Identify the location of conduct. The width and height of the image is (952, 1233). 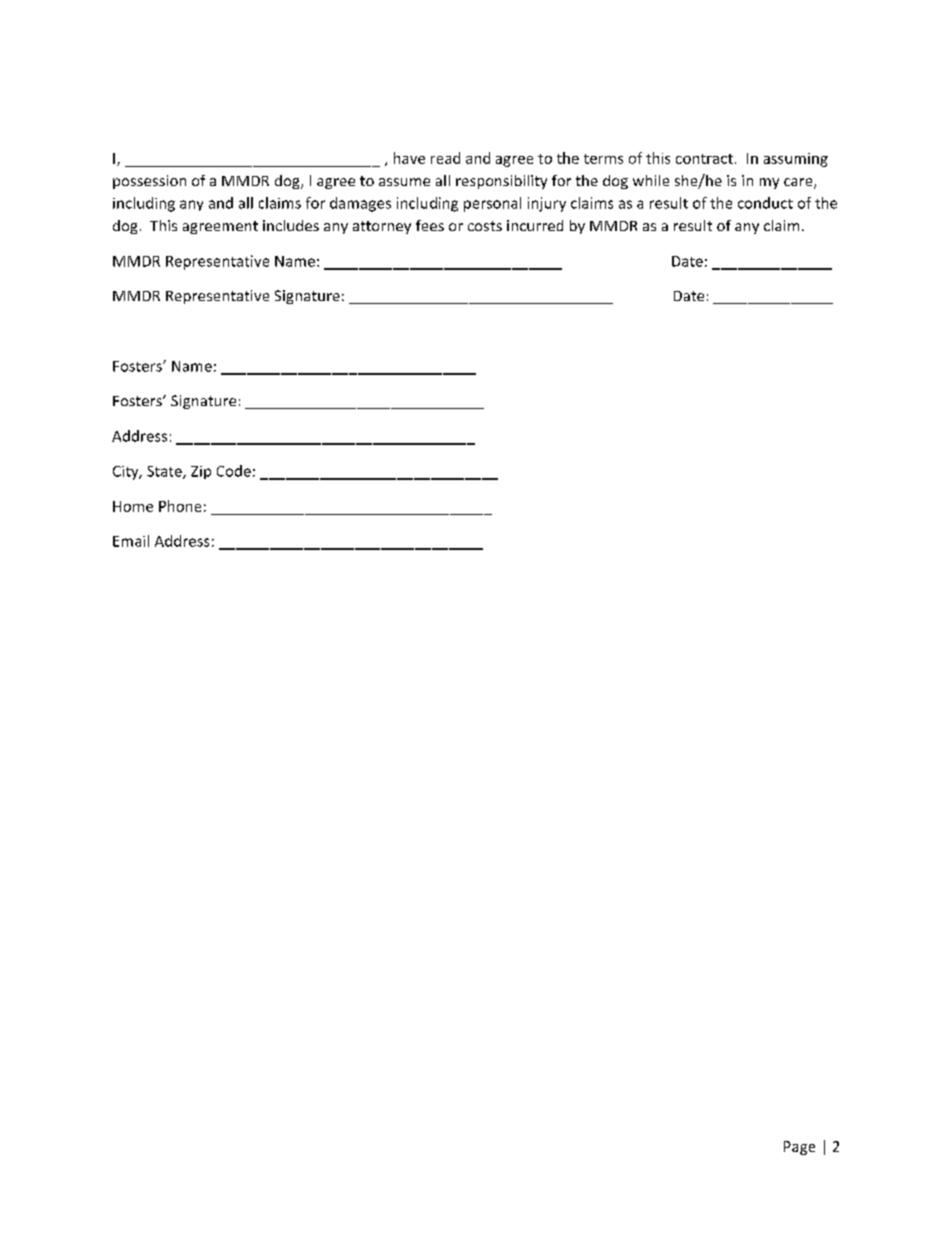
(765, 203).
